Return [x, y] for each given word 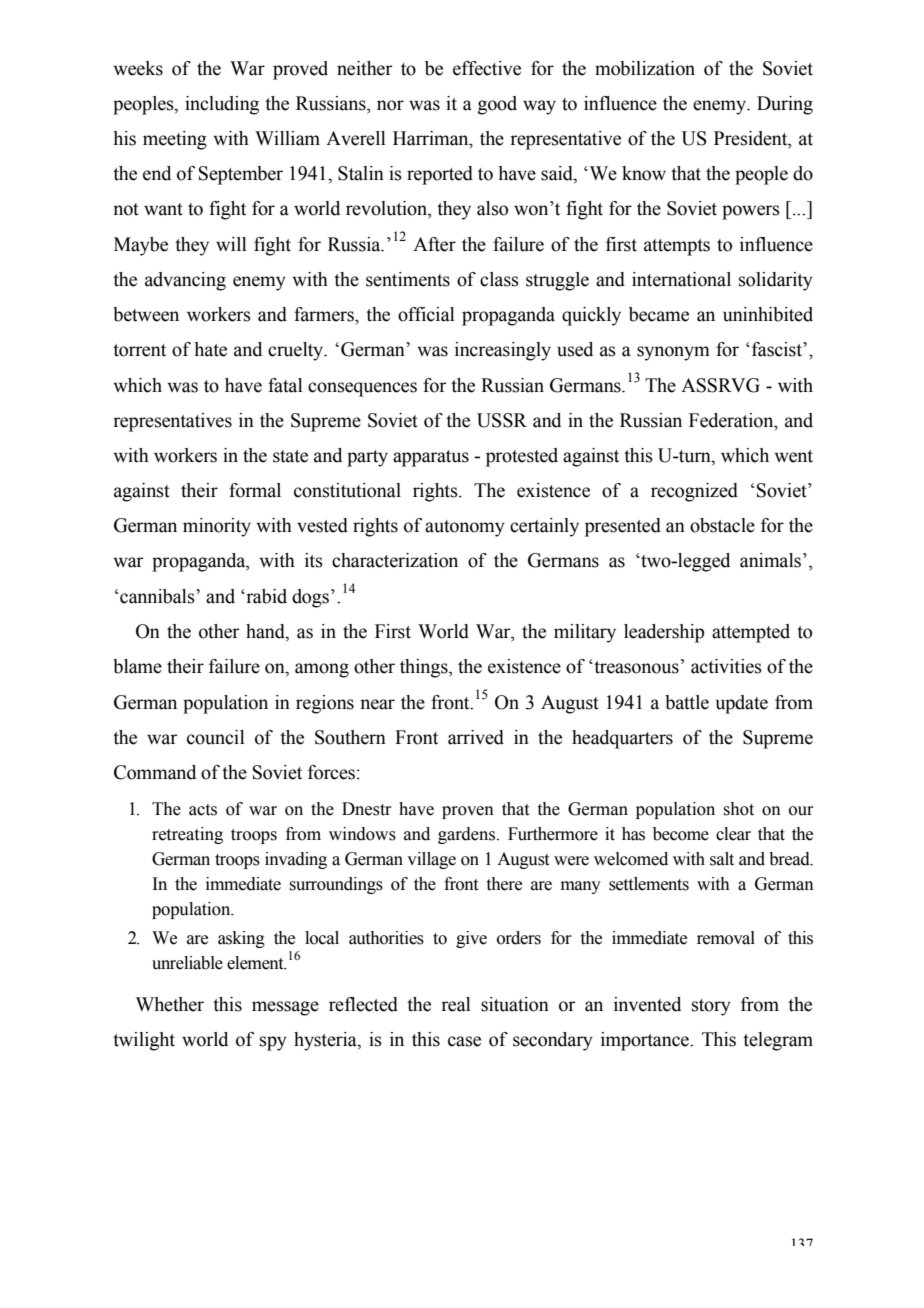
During [785, 105]
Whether [170, 1004]
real [456, 1004]
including [222, 105]
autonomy [465, 528]
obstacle [722, 525]
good [497, 105]
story [711, 1007]
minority [217, 527]
